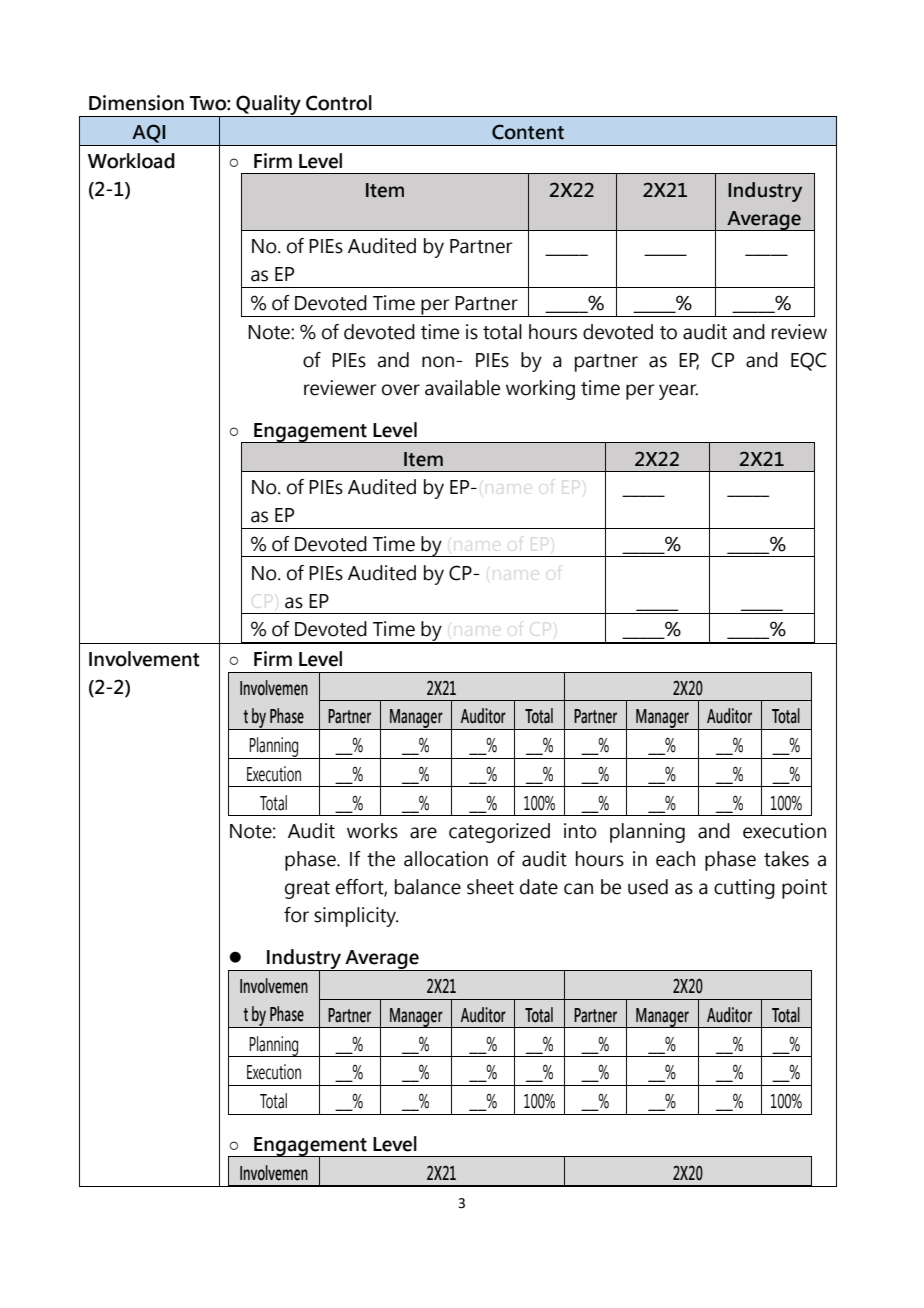  Describe the element at coordinates (339, 103) in the screenshot. I see `Control` at that location.
